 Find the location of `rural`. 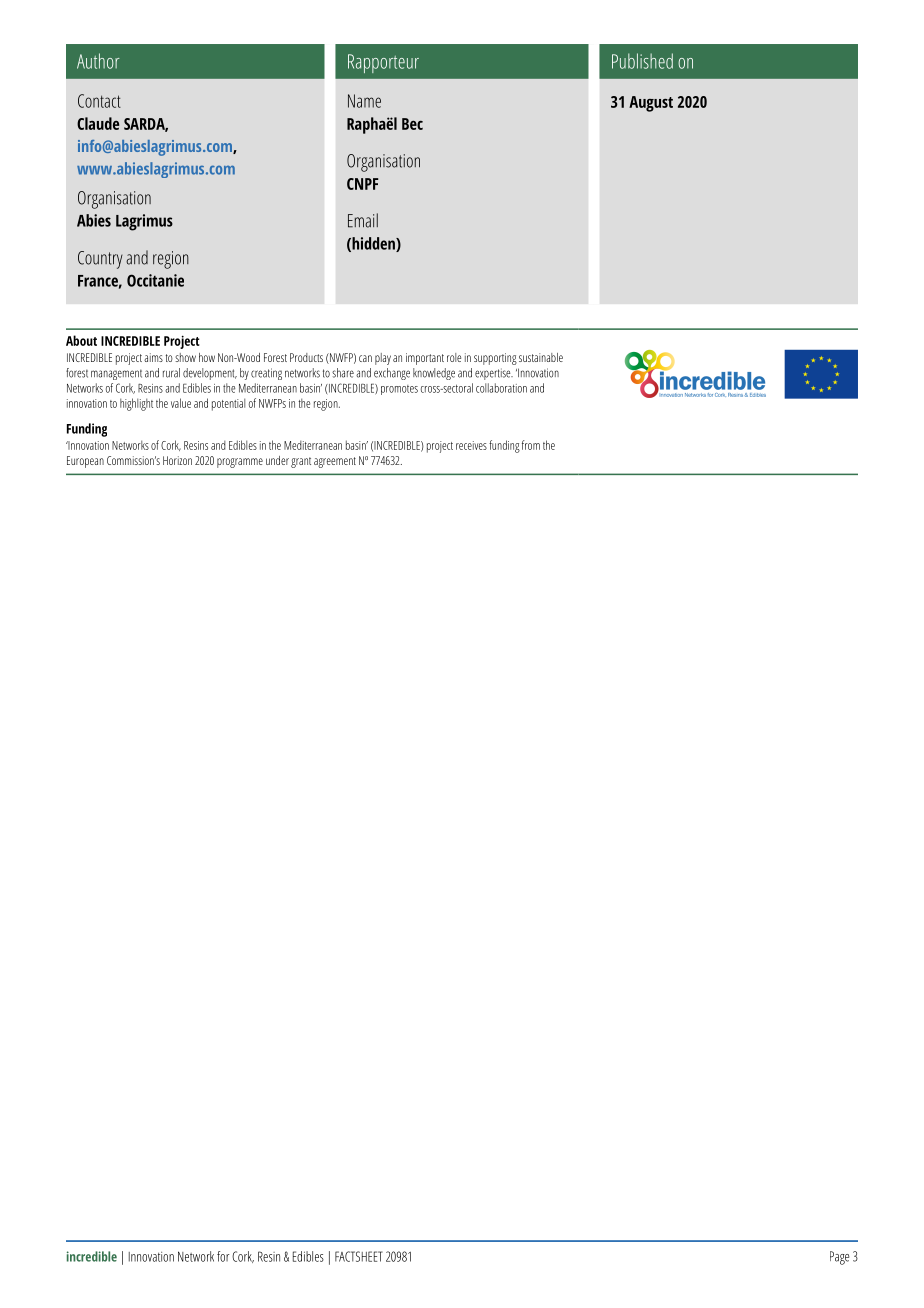

rural is located at coordinates (171, 373).
